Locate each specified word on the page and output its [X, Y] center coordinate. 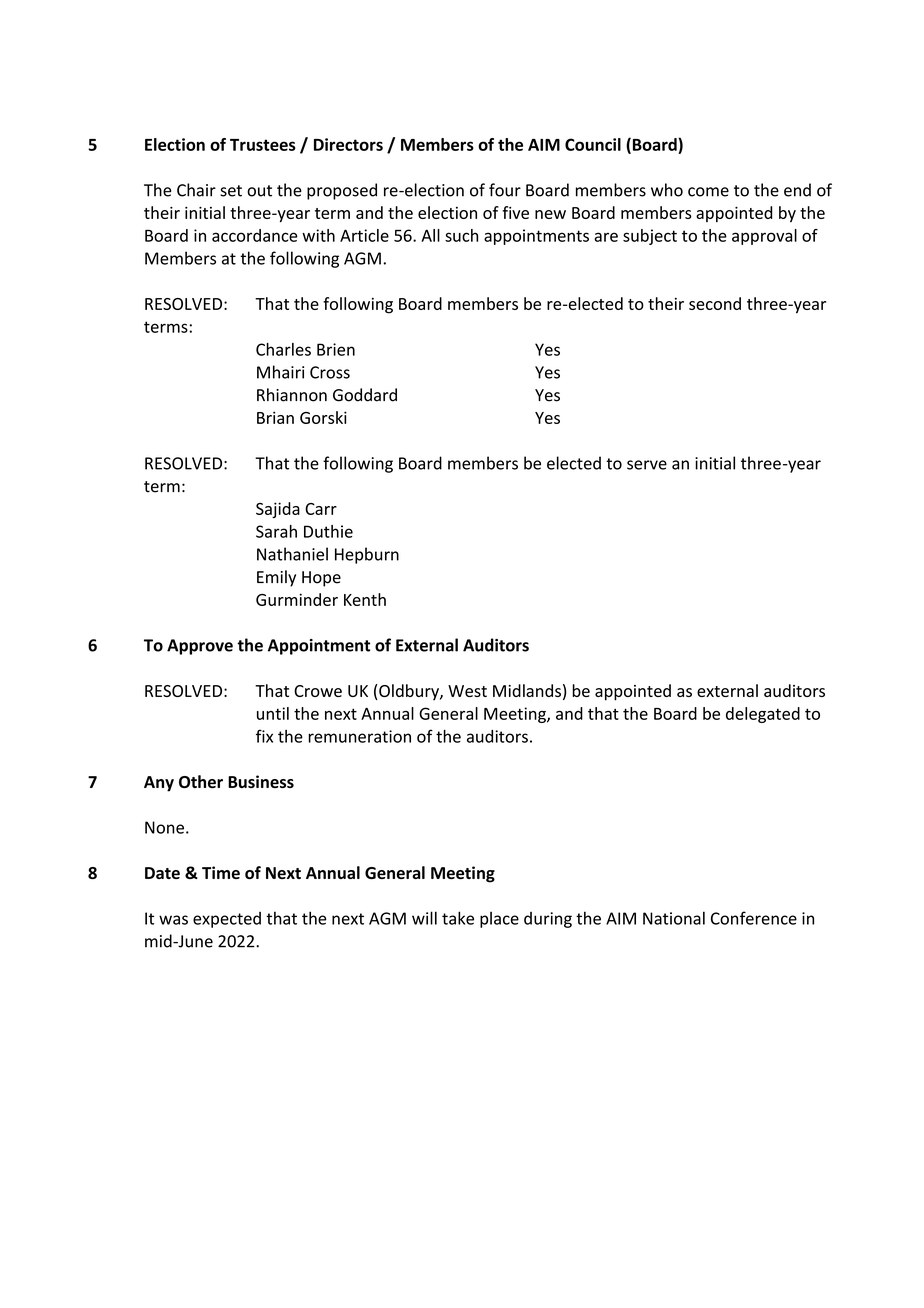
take [458, 918]
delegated [763, 715]
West [467, 691]
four [505, 190]
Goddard [365, 395]
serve [647, 465]
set [231, 191]
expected [227, 920]
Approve [200, 647]
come [708, 192]
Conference [754, 918]
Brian [275, 417]
